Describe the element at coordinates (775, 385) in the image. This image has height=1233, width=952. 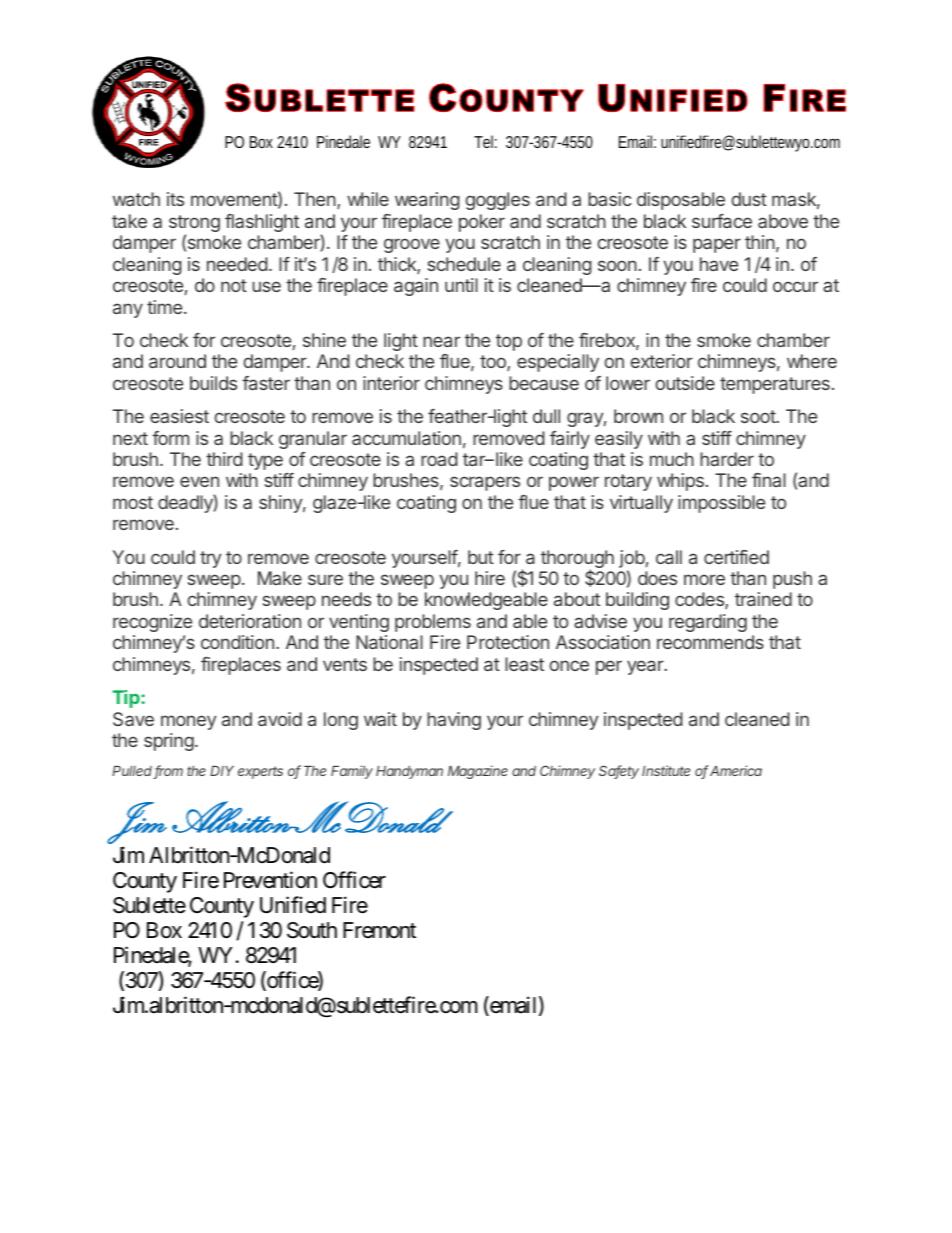
I see `temperatures` at that location.
